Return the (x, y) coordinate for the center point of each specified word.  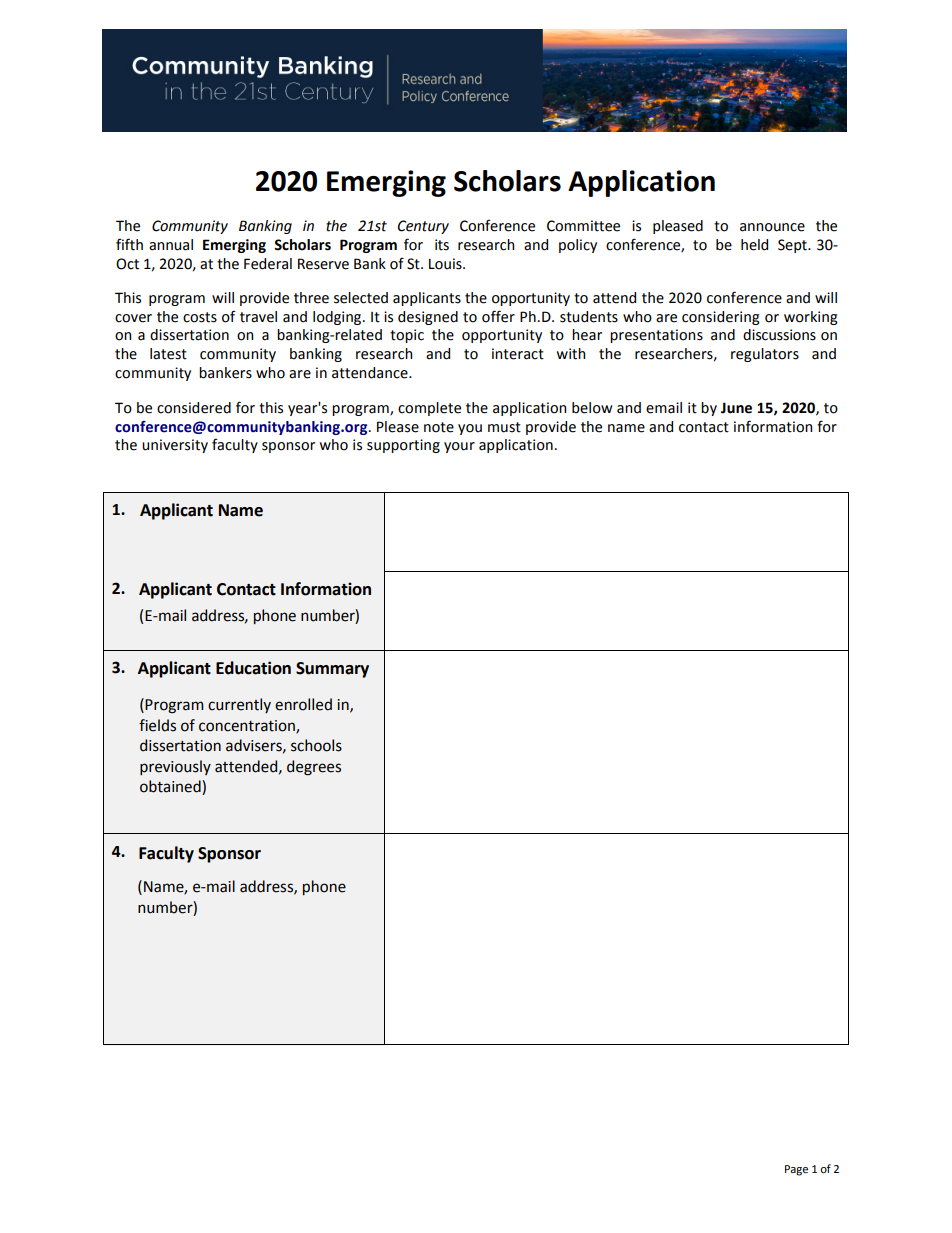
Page (796, 1170)
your (459, 447)
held (754, 245)
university (175, 446)
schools (316, 745)
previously (175, 767)
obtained (171, 787)
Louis (446, 264)
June (736, 408)
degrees (314, 768)
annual (171, 245)
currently (239, 705)
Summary (332, 670)
